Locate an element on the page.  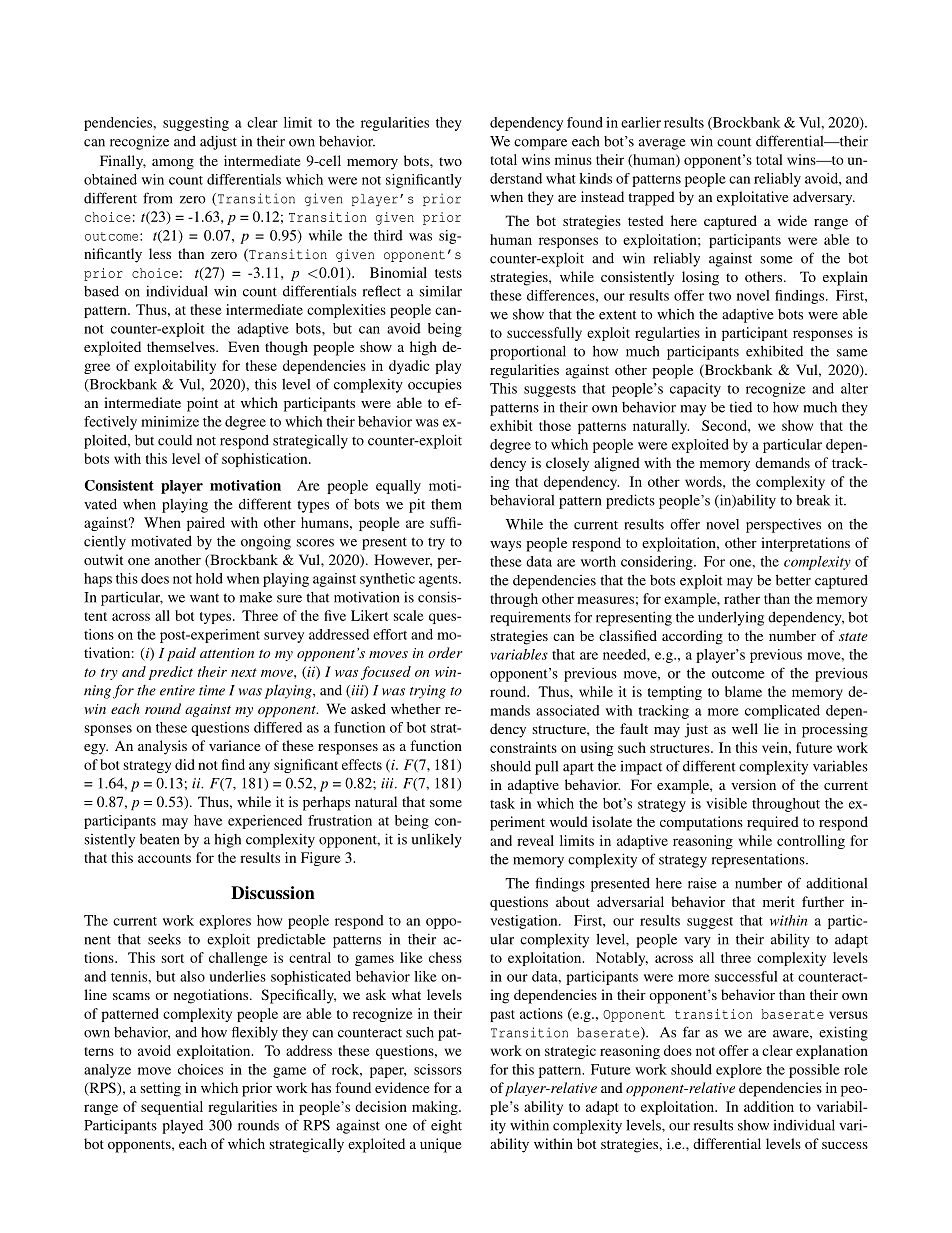
compare is located at coordinates (540, 144).
